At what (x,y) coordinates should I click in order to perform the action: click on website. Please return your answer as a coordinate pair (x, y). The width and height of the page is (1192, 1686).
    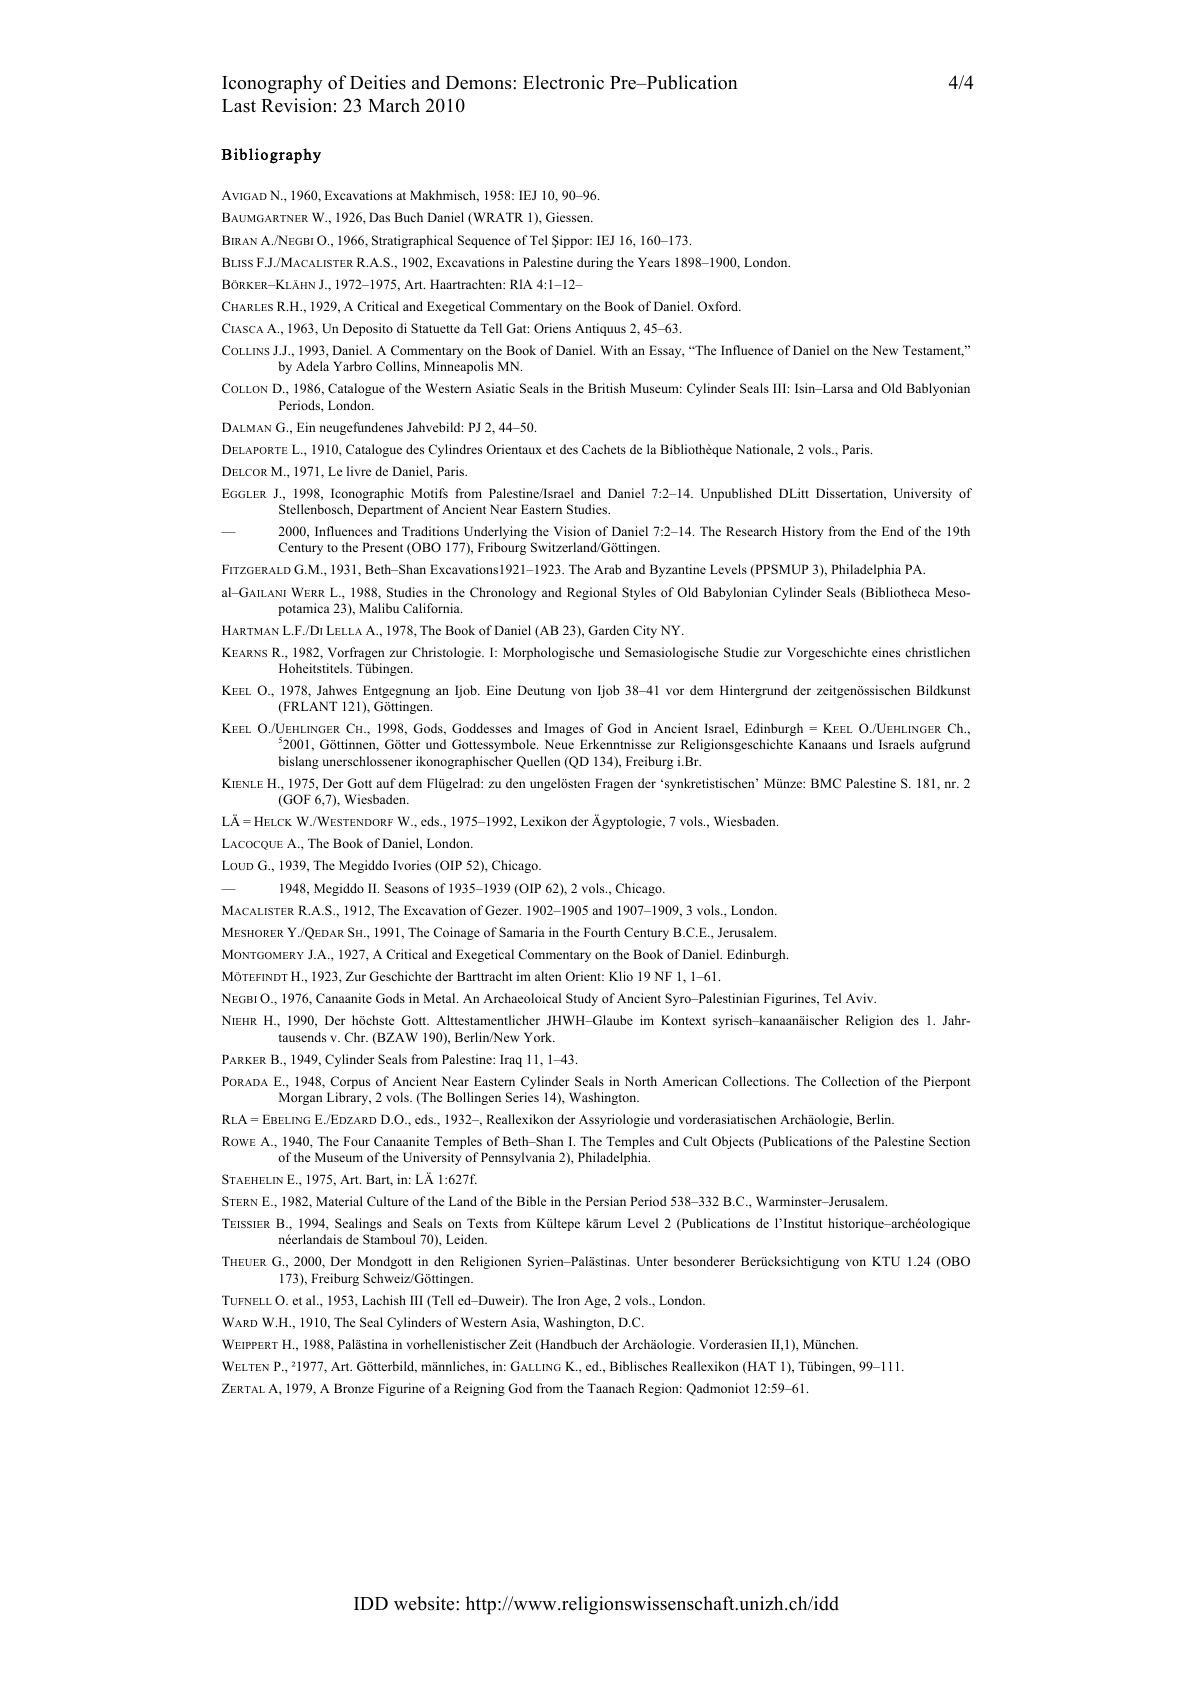
    Looking at the image, I should click on (425, 1603).
